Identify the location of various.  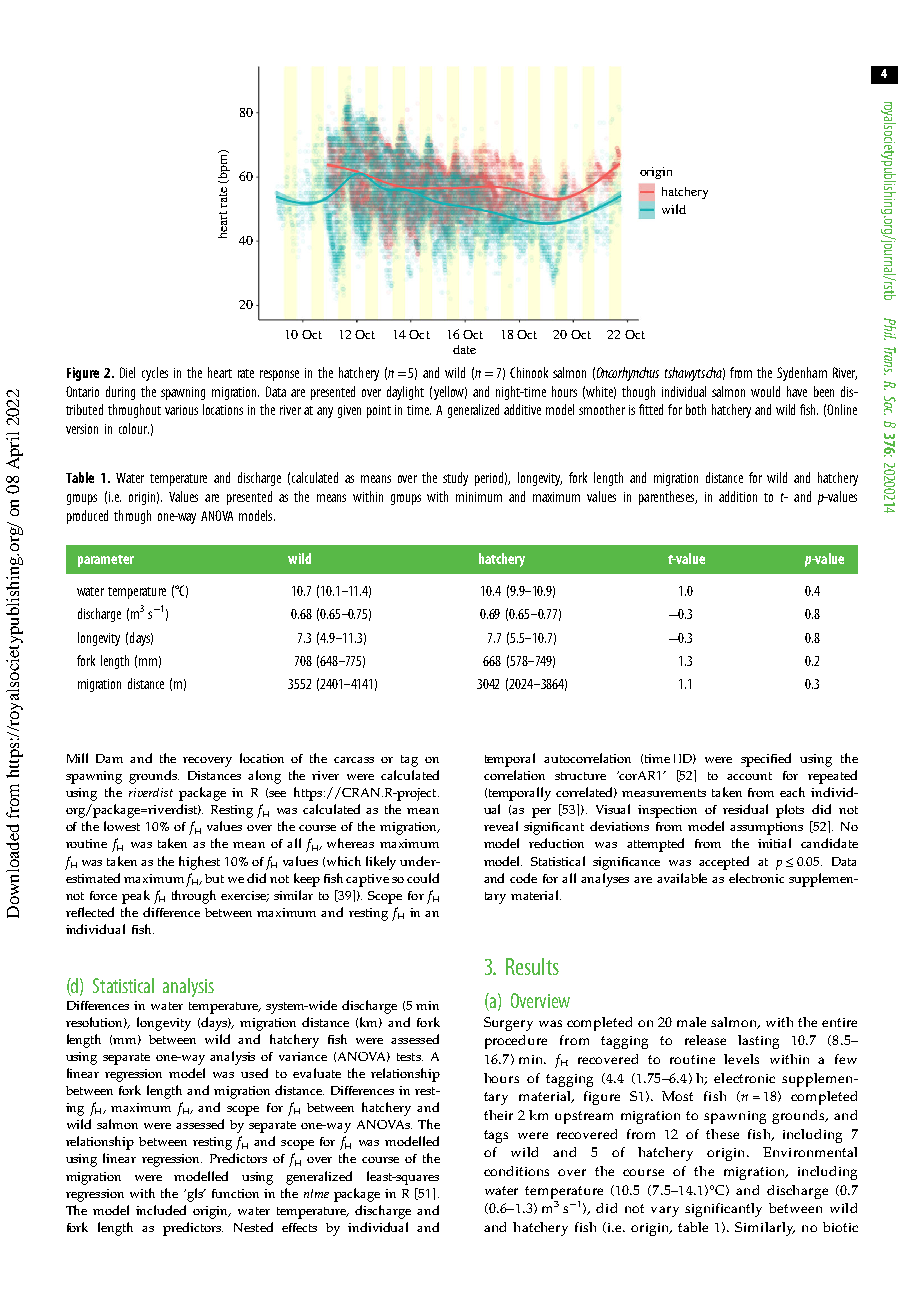
(181, 410).
